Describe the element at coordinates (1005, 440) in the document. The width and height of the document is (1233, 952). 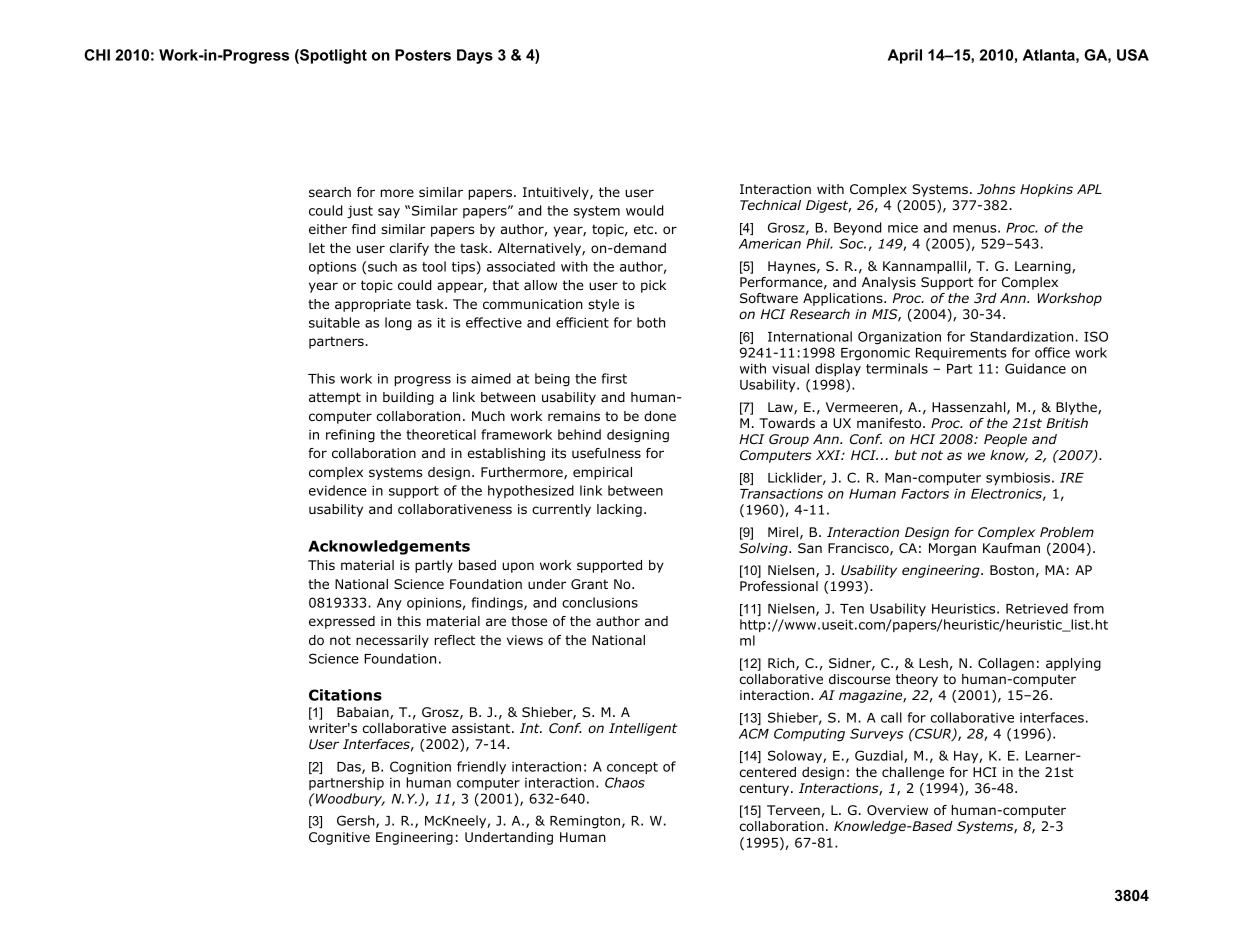
I see `People` at that location.
